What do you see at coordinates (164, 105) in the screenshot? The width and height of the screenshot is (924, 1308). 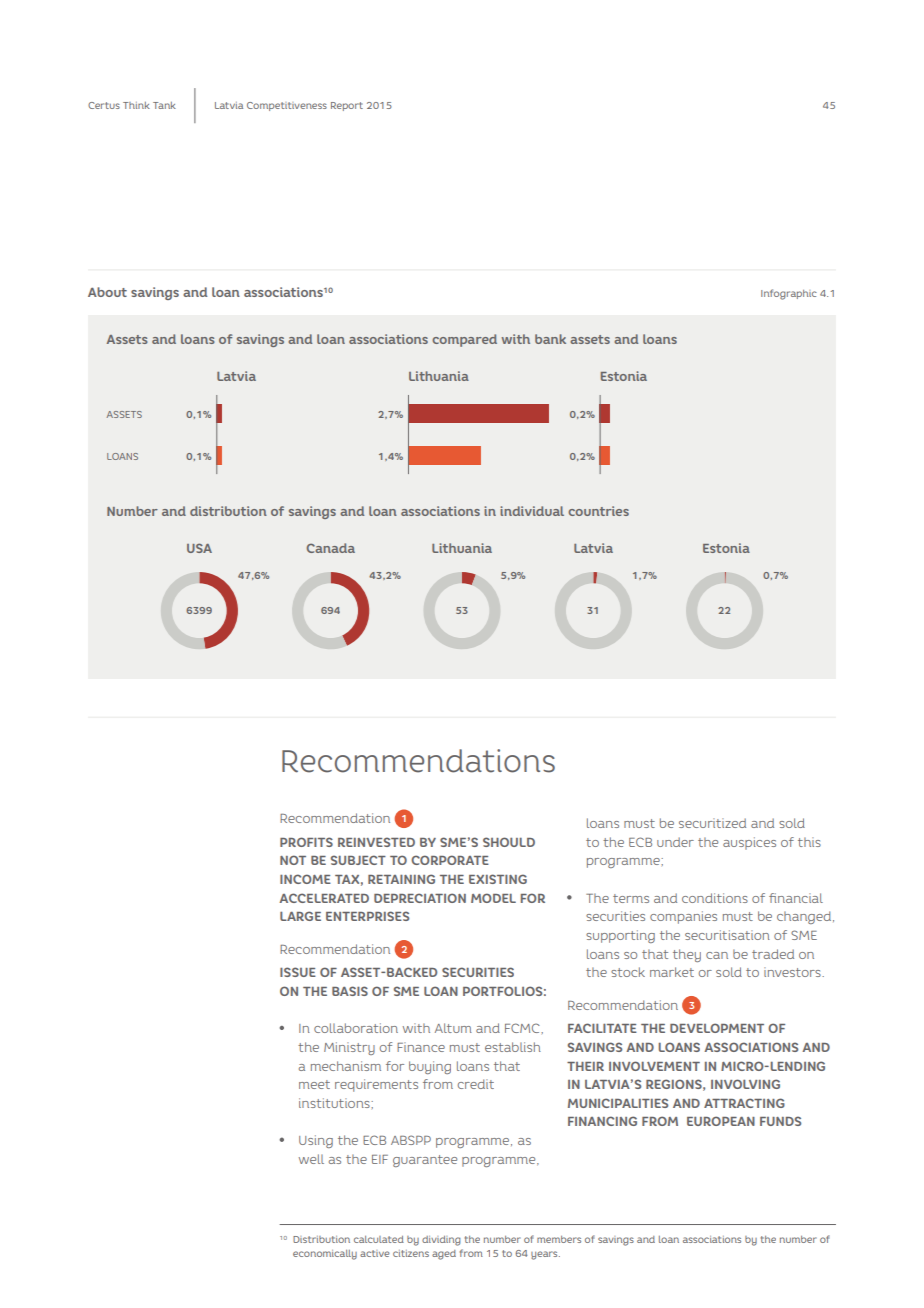 I see `Tank` at bounding box center [164, 105].
